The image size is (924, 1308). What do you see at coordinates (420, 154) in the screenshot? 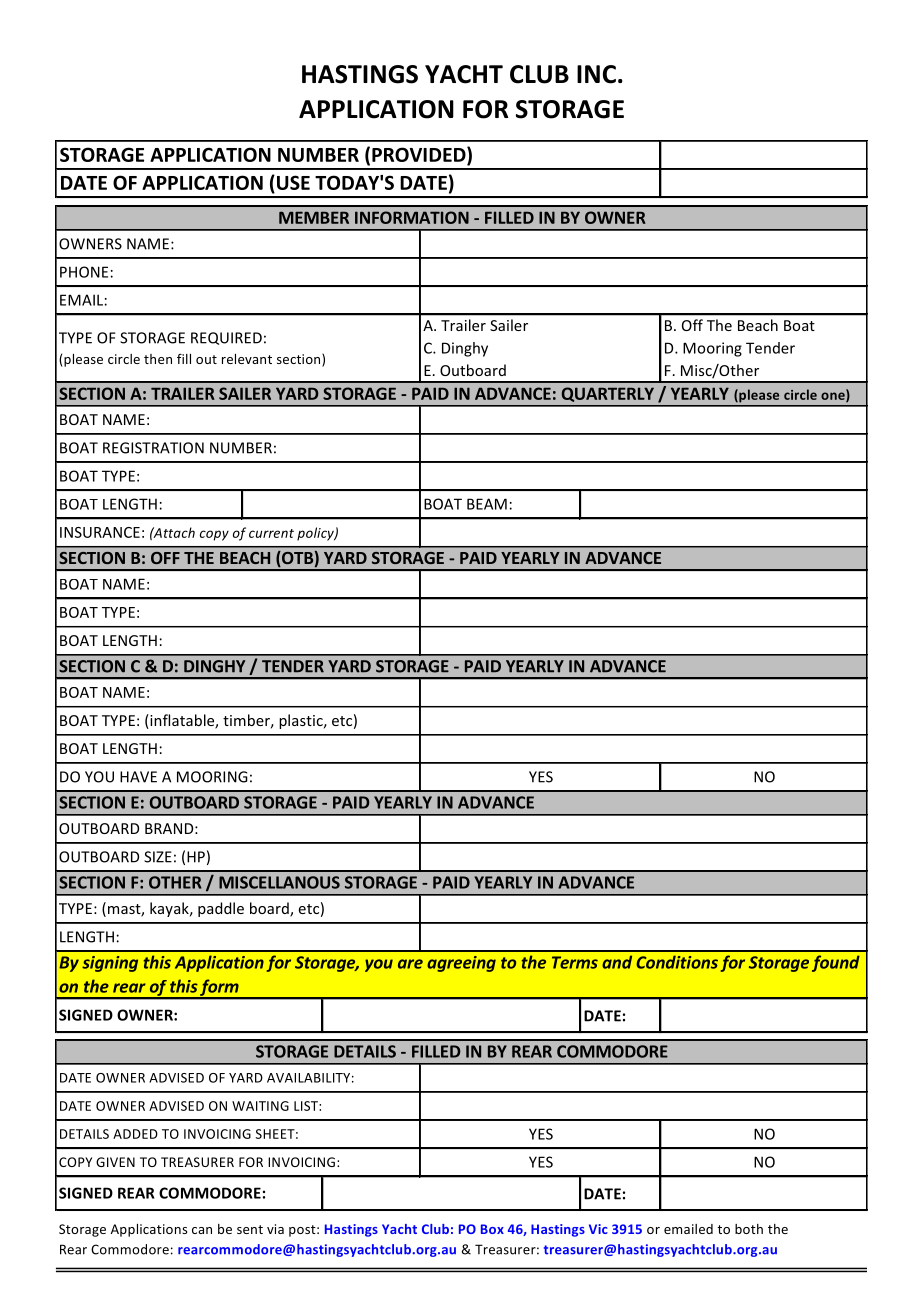
I see `PROVIDED` at bounding box center [420, 154].
